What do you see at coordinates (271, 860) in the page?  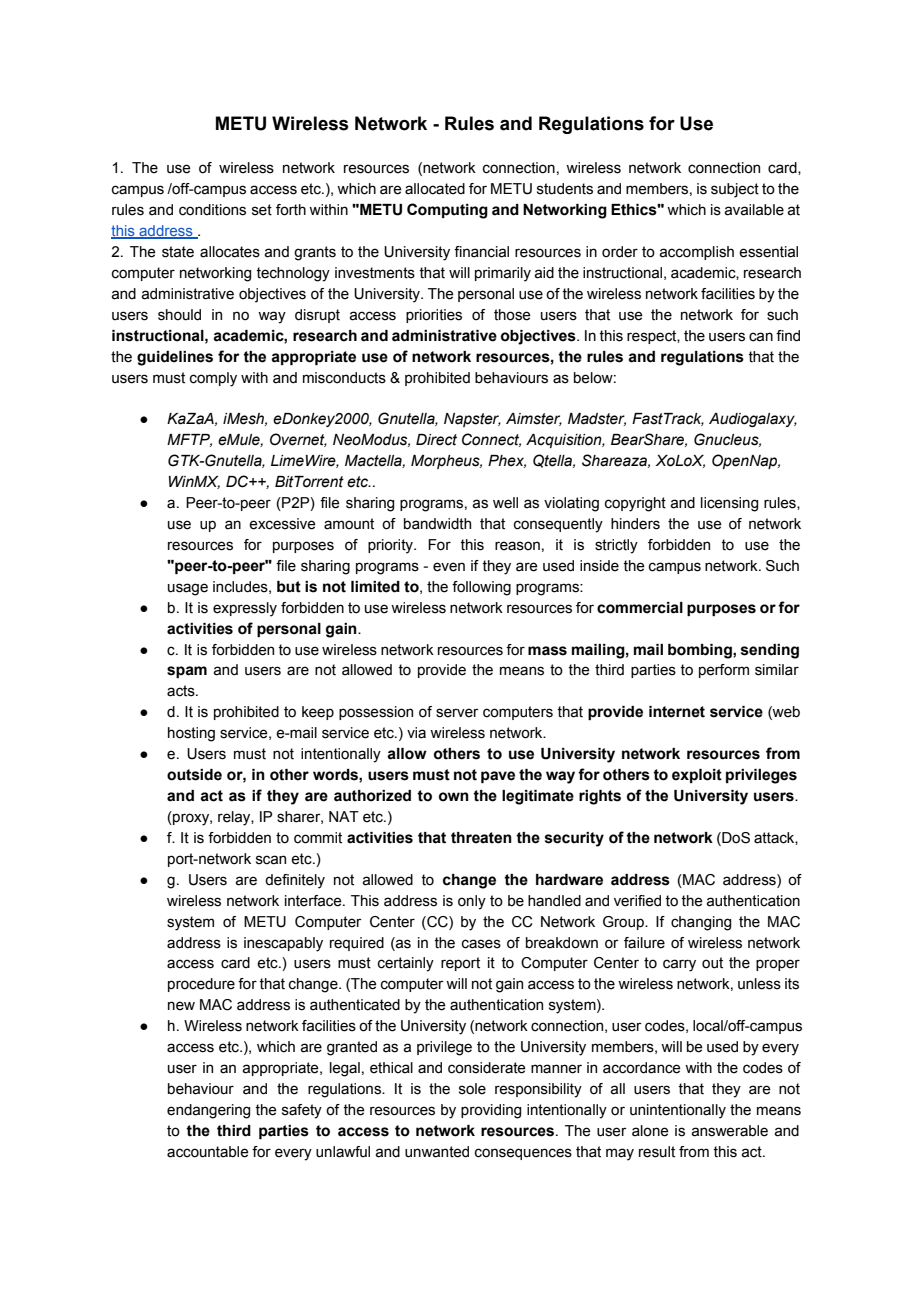 I see `scan` at bounding box center [271, 860].
